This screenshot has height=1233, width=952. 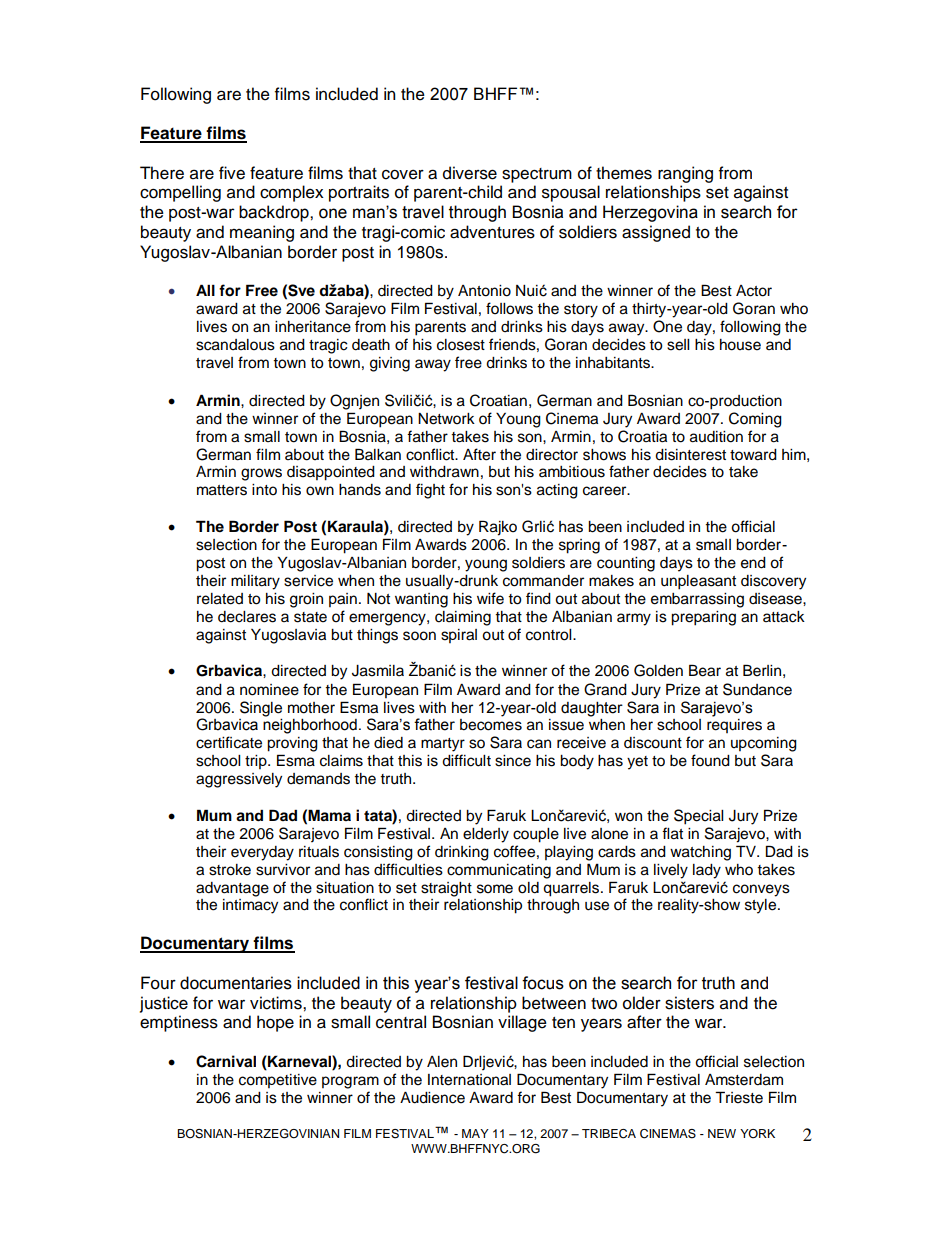 What do you see at coordinates (278, 1081) in the screenshot?
I see `competitive` at bounding box center [278, 1081].
